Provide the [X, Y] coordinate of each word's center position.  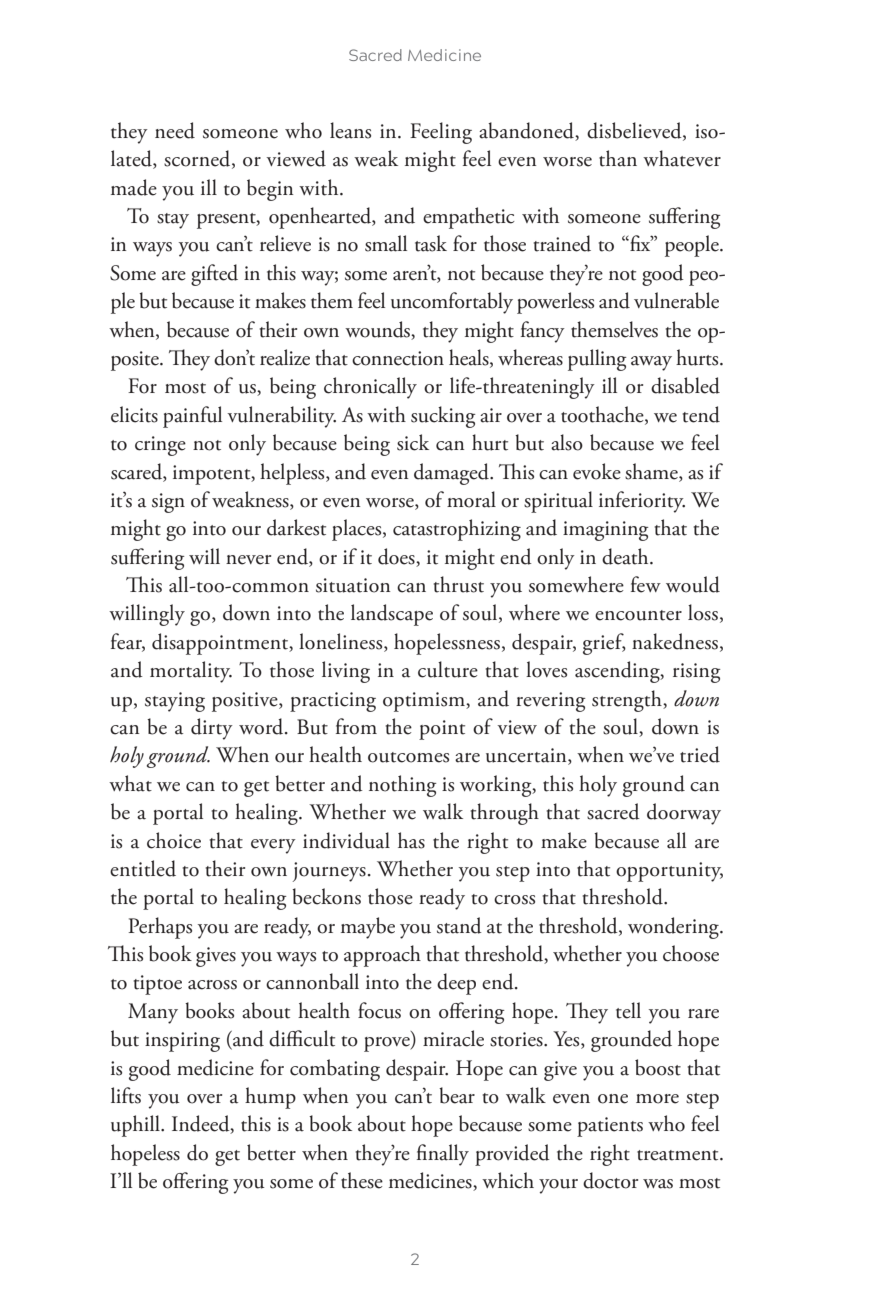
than [618, 158]
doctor [610, 1180]
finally [443, 1155]
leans [350, 130]
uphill [136, 1126]
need [175, 130]
